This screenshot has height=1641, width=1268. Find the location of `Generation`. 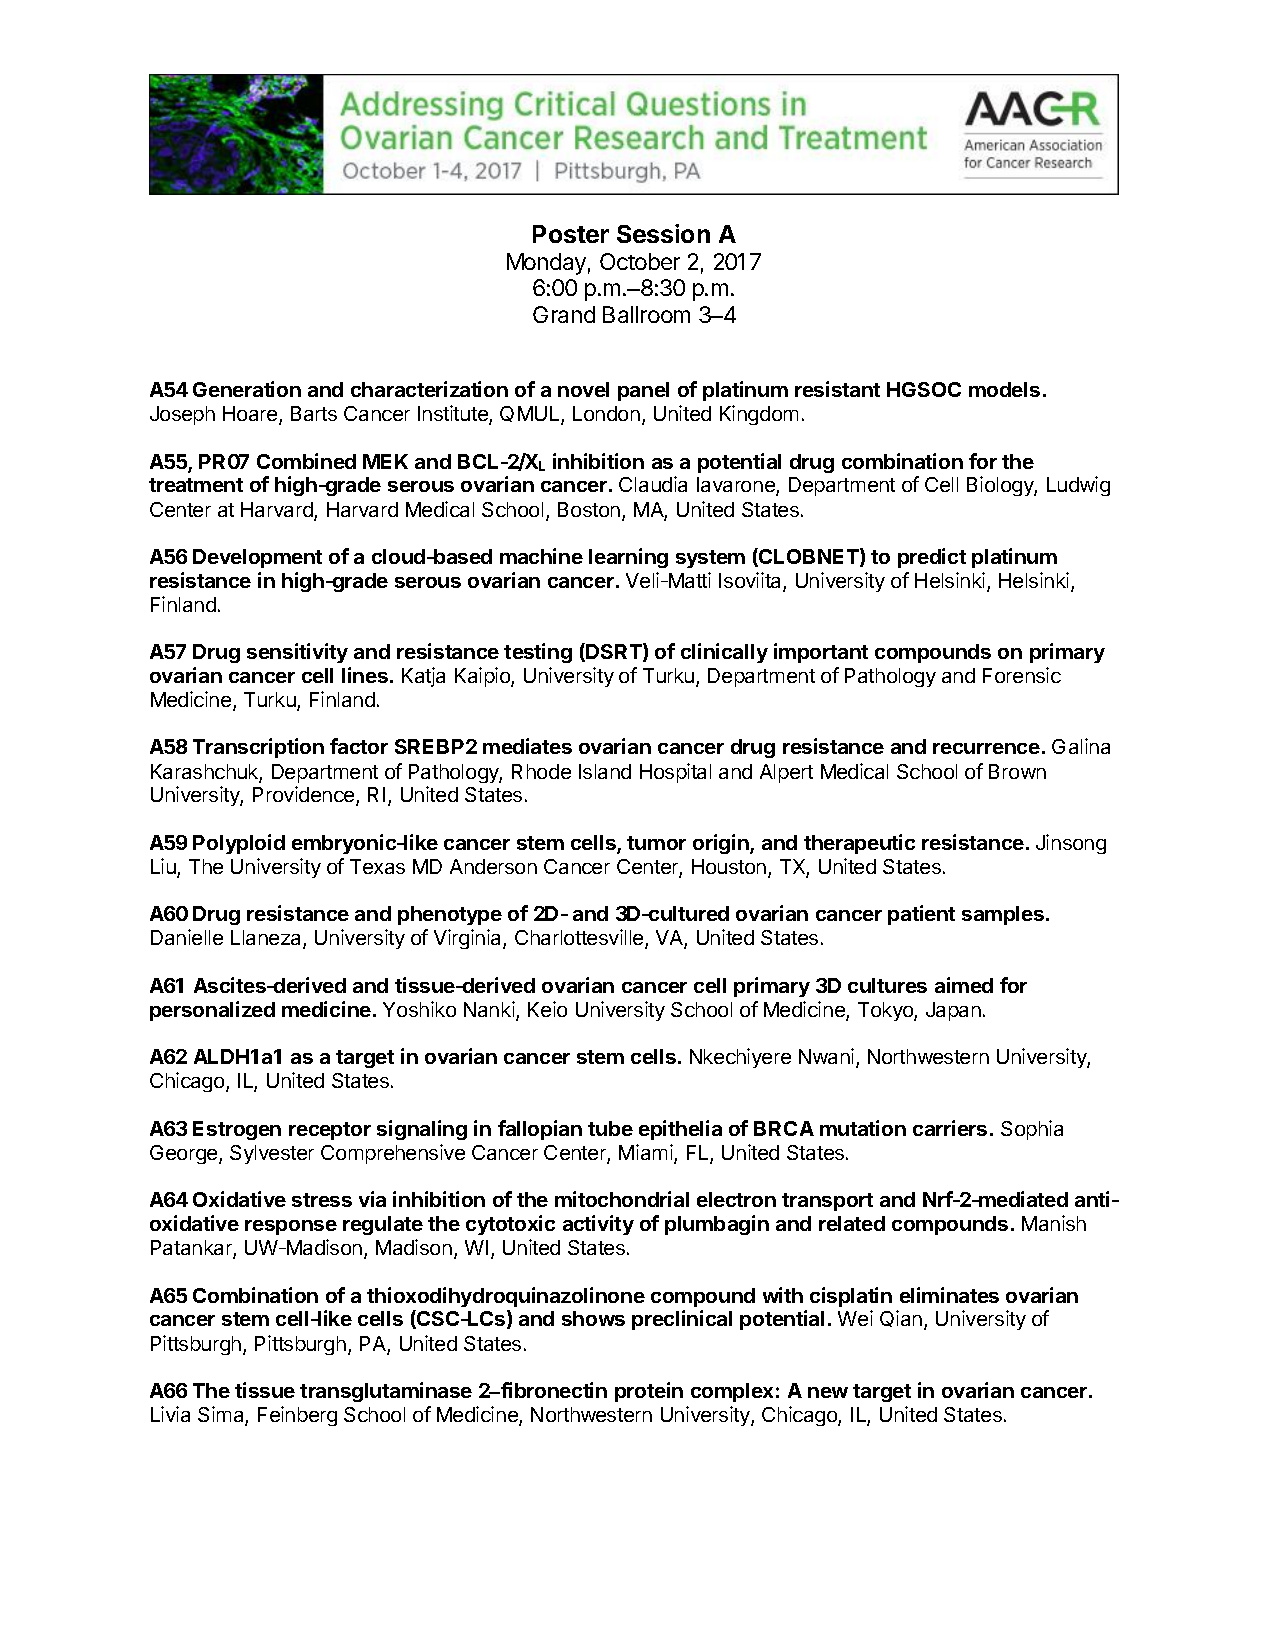

Generation is located at coordinates (247, 389).
